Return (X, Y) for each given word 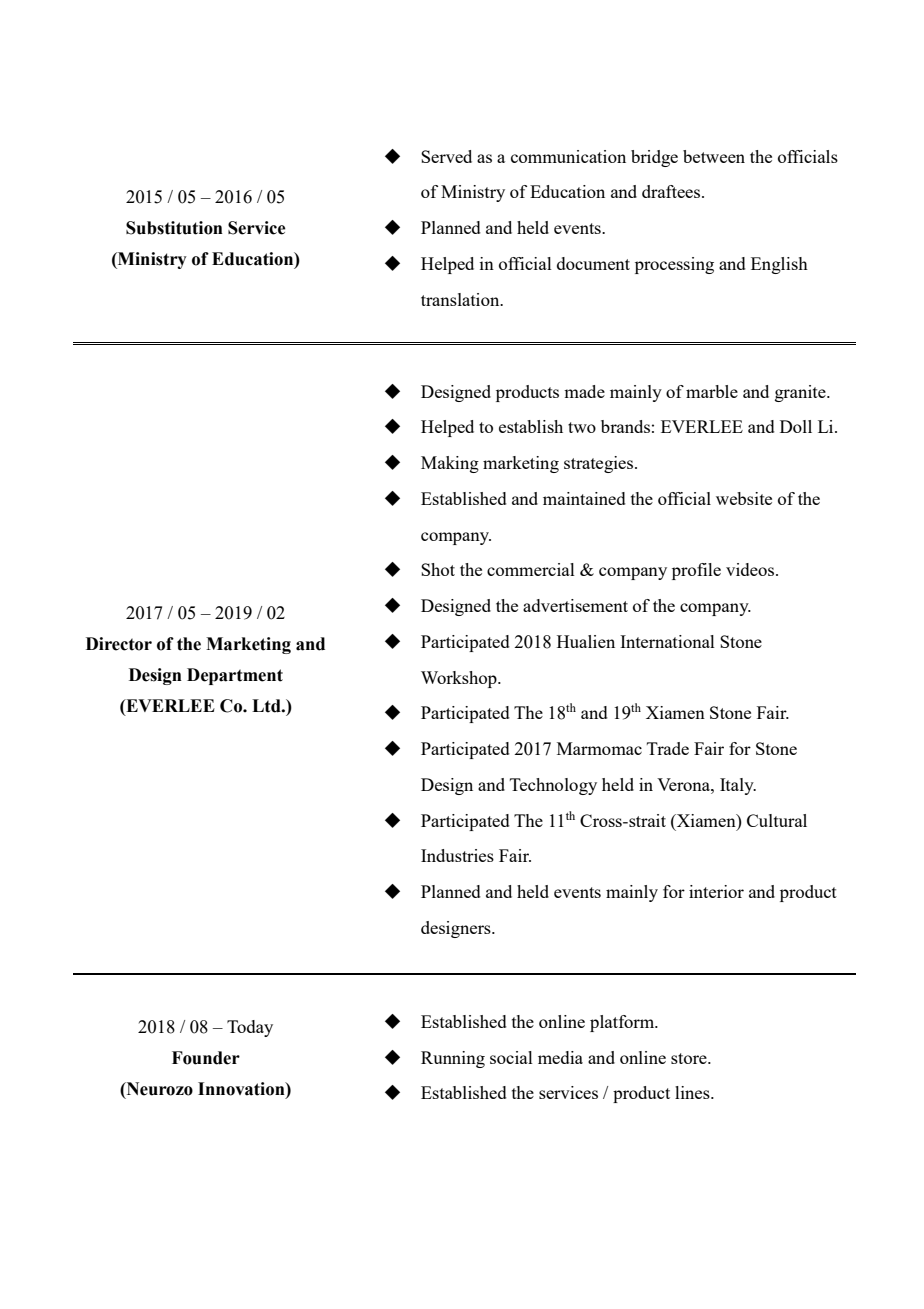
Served (446, 156)
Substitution (174, 228)
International (667, 641)
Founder (206, 1058)
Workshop (460, 679)
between (714, 156)
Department (235, 676)
